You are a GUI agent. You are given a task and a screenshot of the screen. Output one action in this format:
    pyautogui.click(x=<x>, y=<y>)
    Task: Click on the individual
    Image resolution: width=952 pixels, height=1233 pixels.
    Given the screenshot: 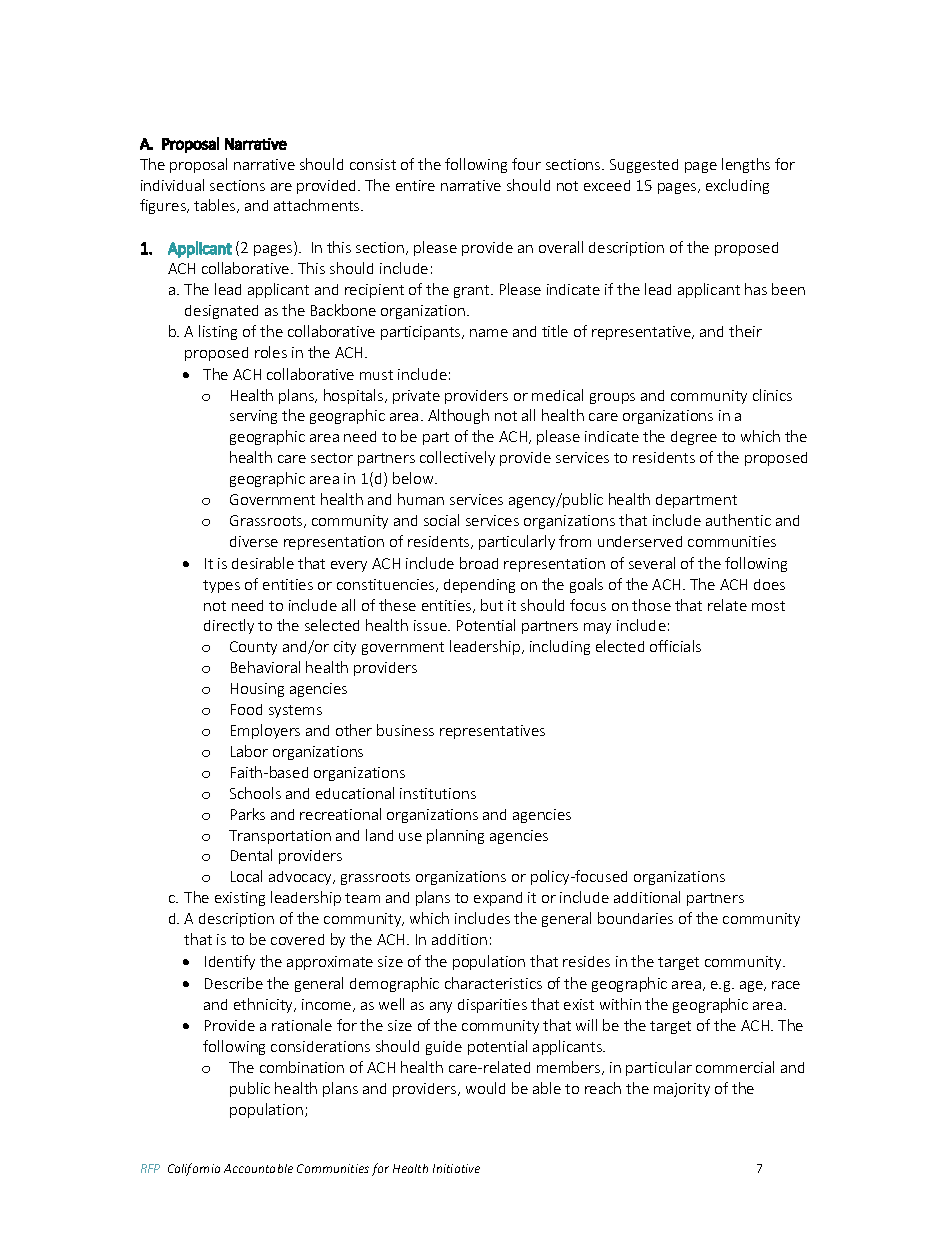 What is the action you would take?
    pyautogui.click(x=172, y=185)
